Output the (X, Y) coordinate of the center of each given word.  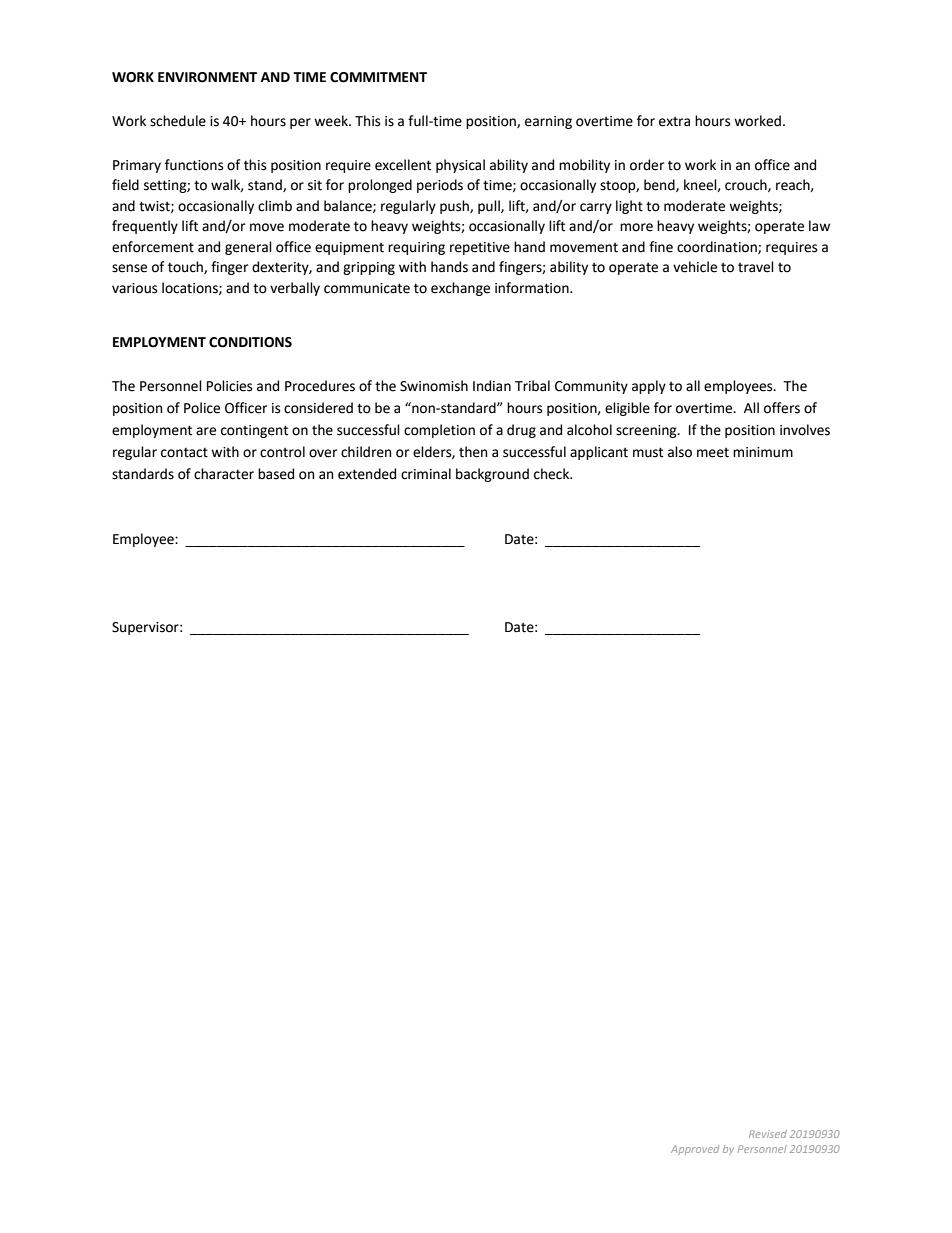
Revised (768, 1134)
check (553, 474)
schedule (178, 121)
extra (674, 122)
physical (460, 166)
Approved (695, 1150)
